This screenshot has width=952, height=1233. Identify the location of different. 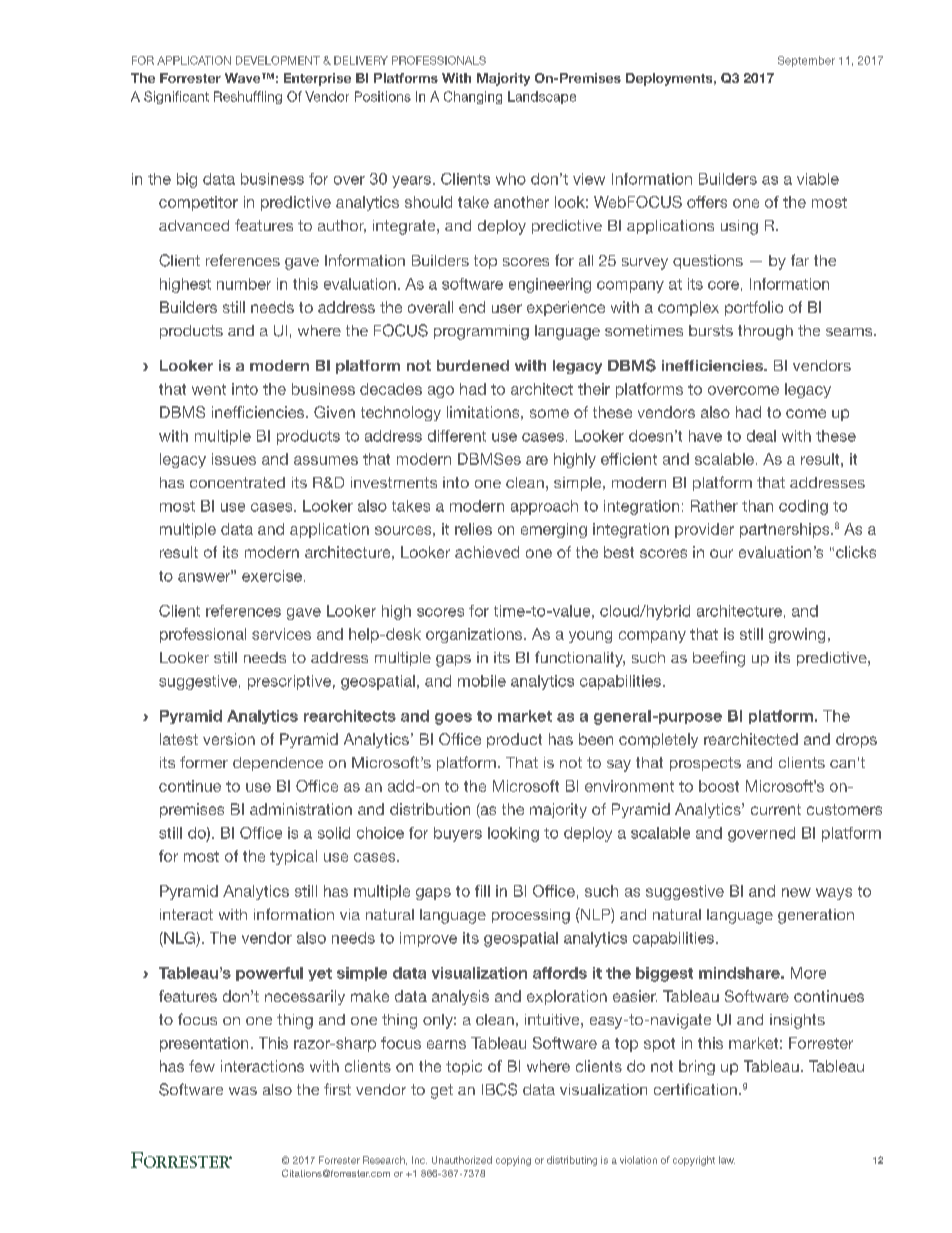
(457, 436).
